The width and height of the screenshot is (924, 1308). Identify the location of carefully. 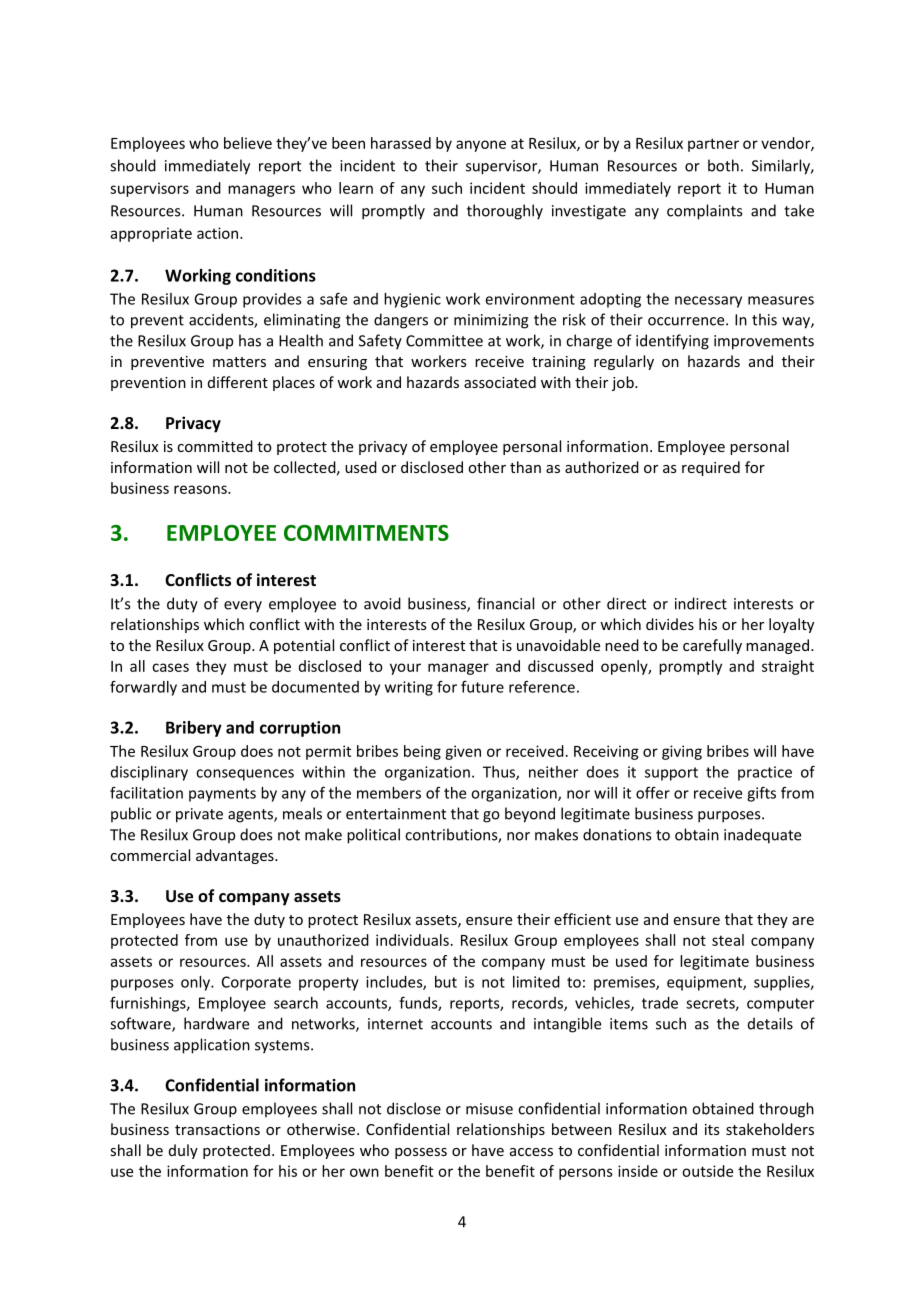
(712, 646).
